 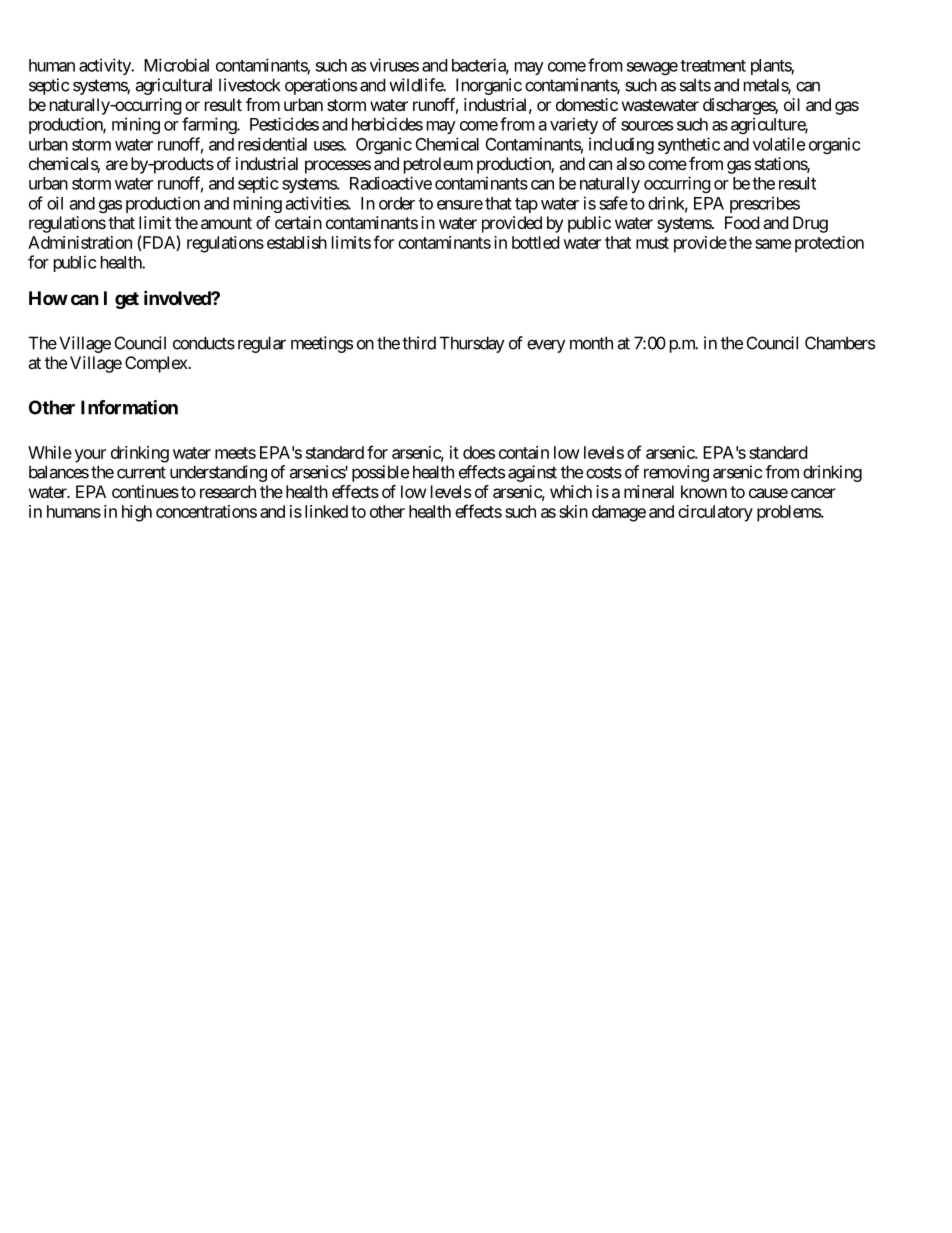 I want to click on Thursday, so click(x=472, y=344).
